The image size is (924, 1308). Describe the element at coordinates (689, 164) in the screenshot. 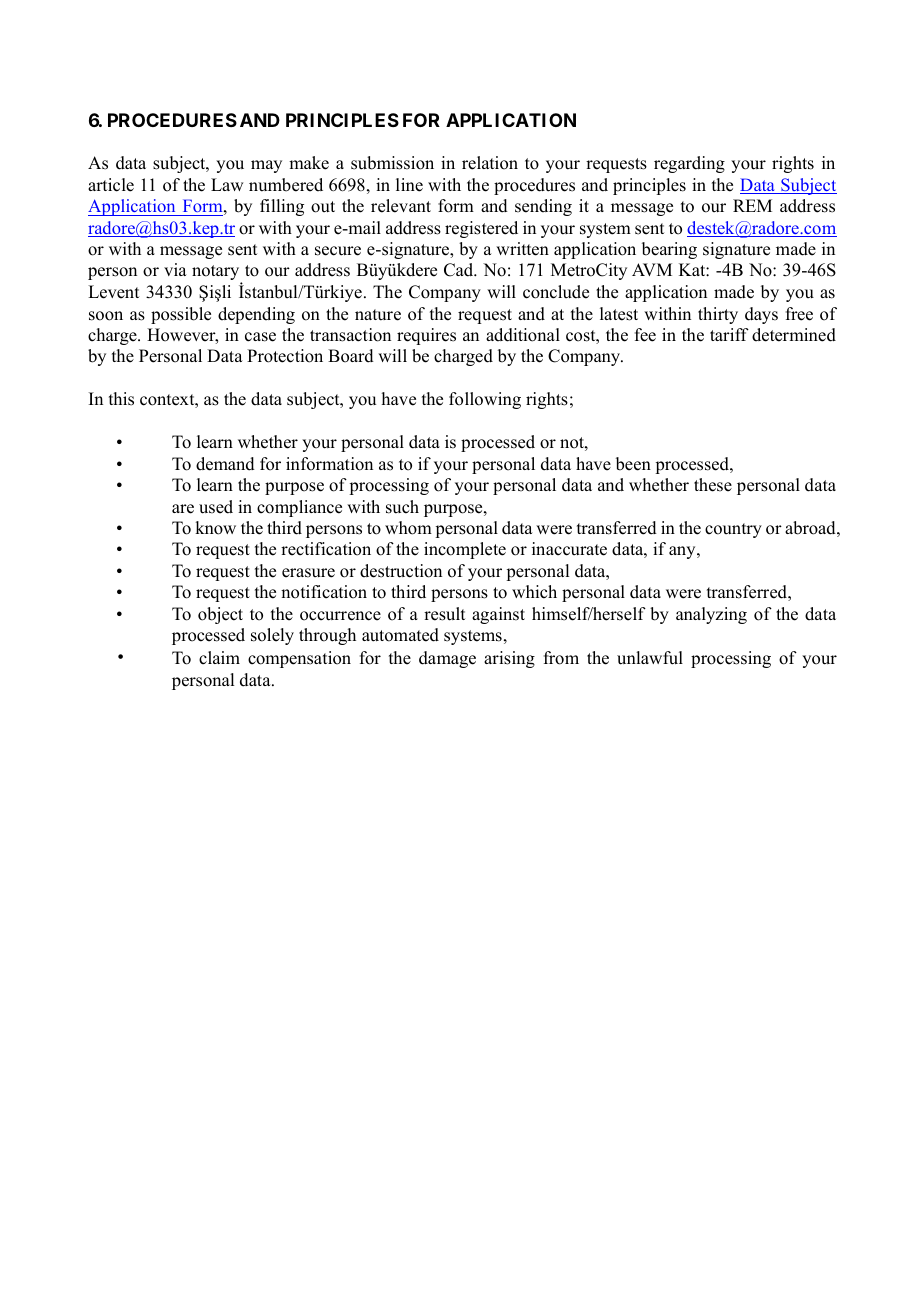

I see `regarding` at that location.
